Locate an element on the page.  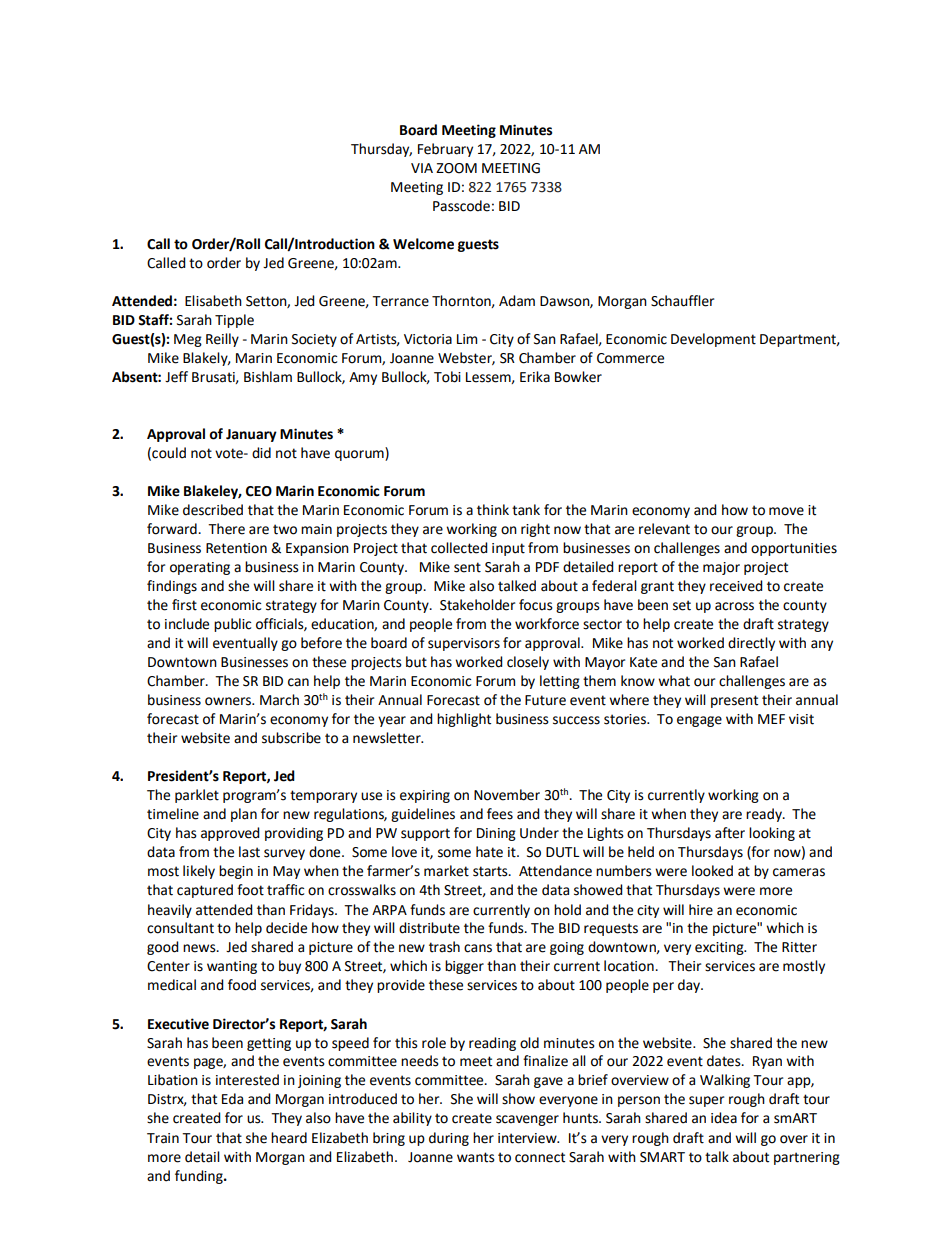
exciting is located at coordinates (720, 948).
